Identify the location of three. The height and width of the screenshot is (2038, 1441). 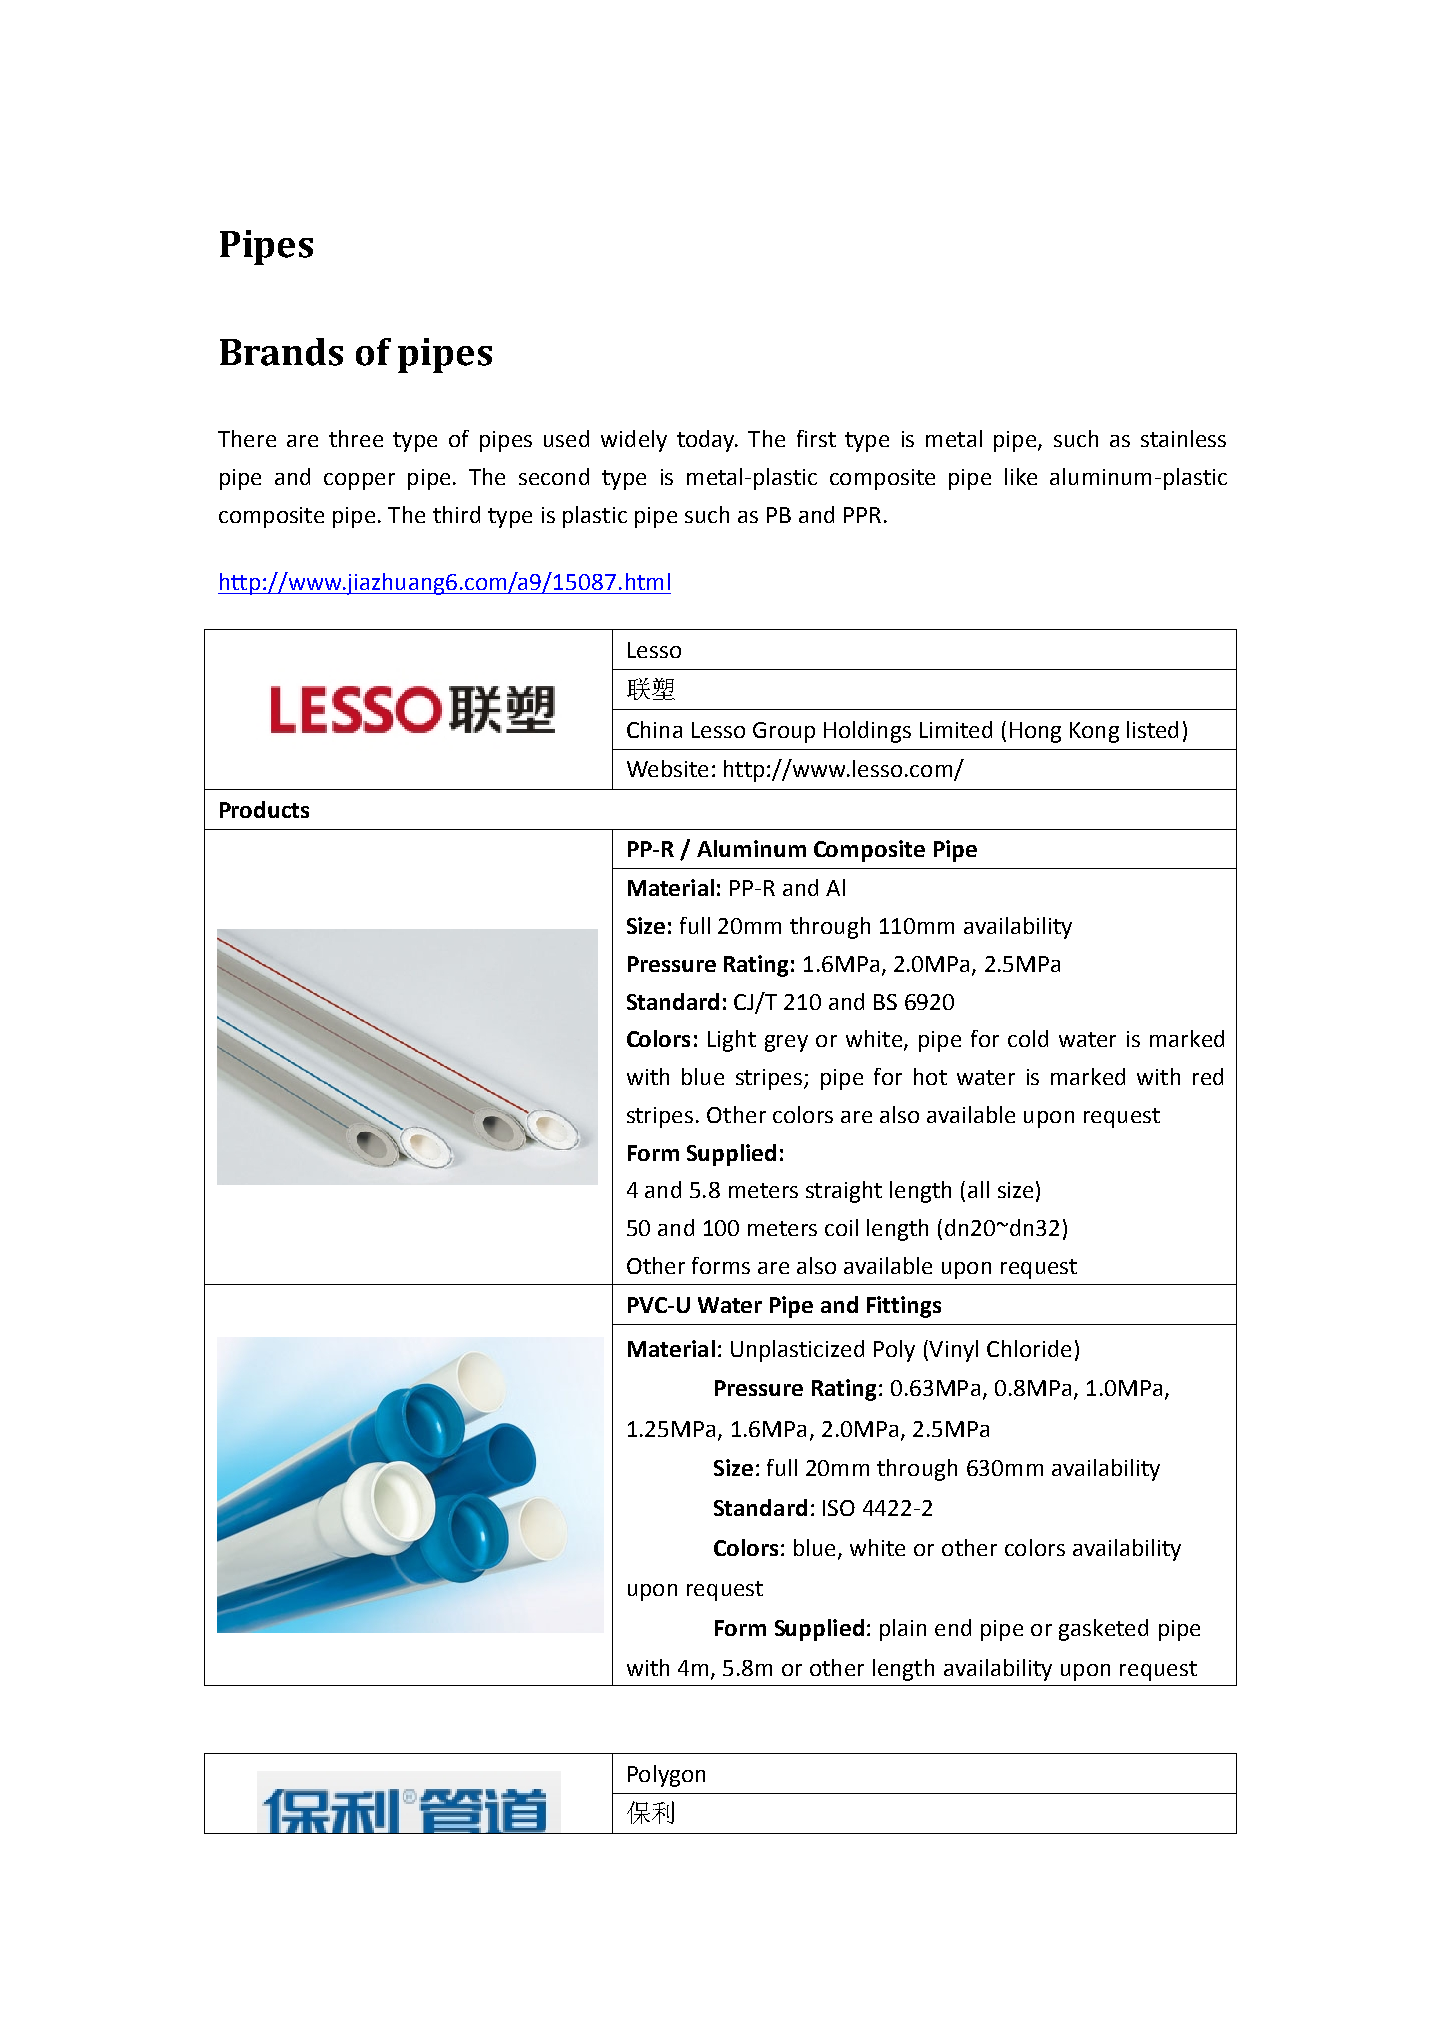
(356, 438).
